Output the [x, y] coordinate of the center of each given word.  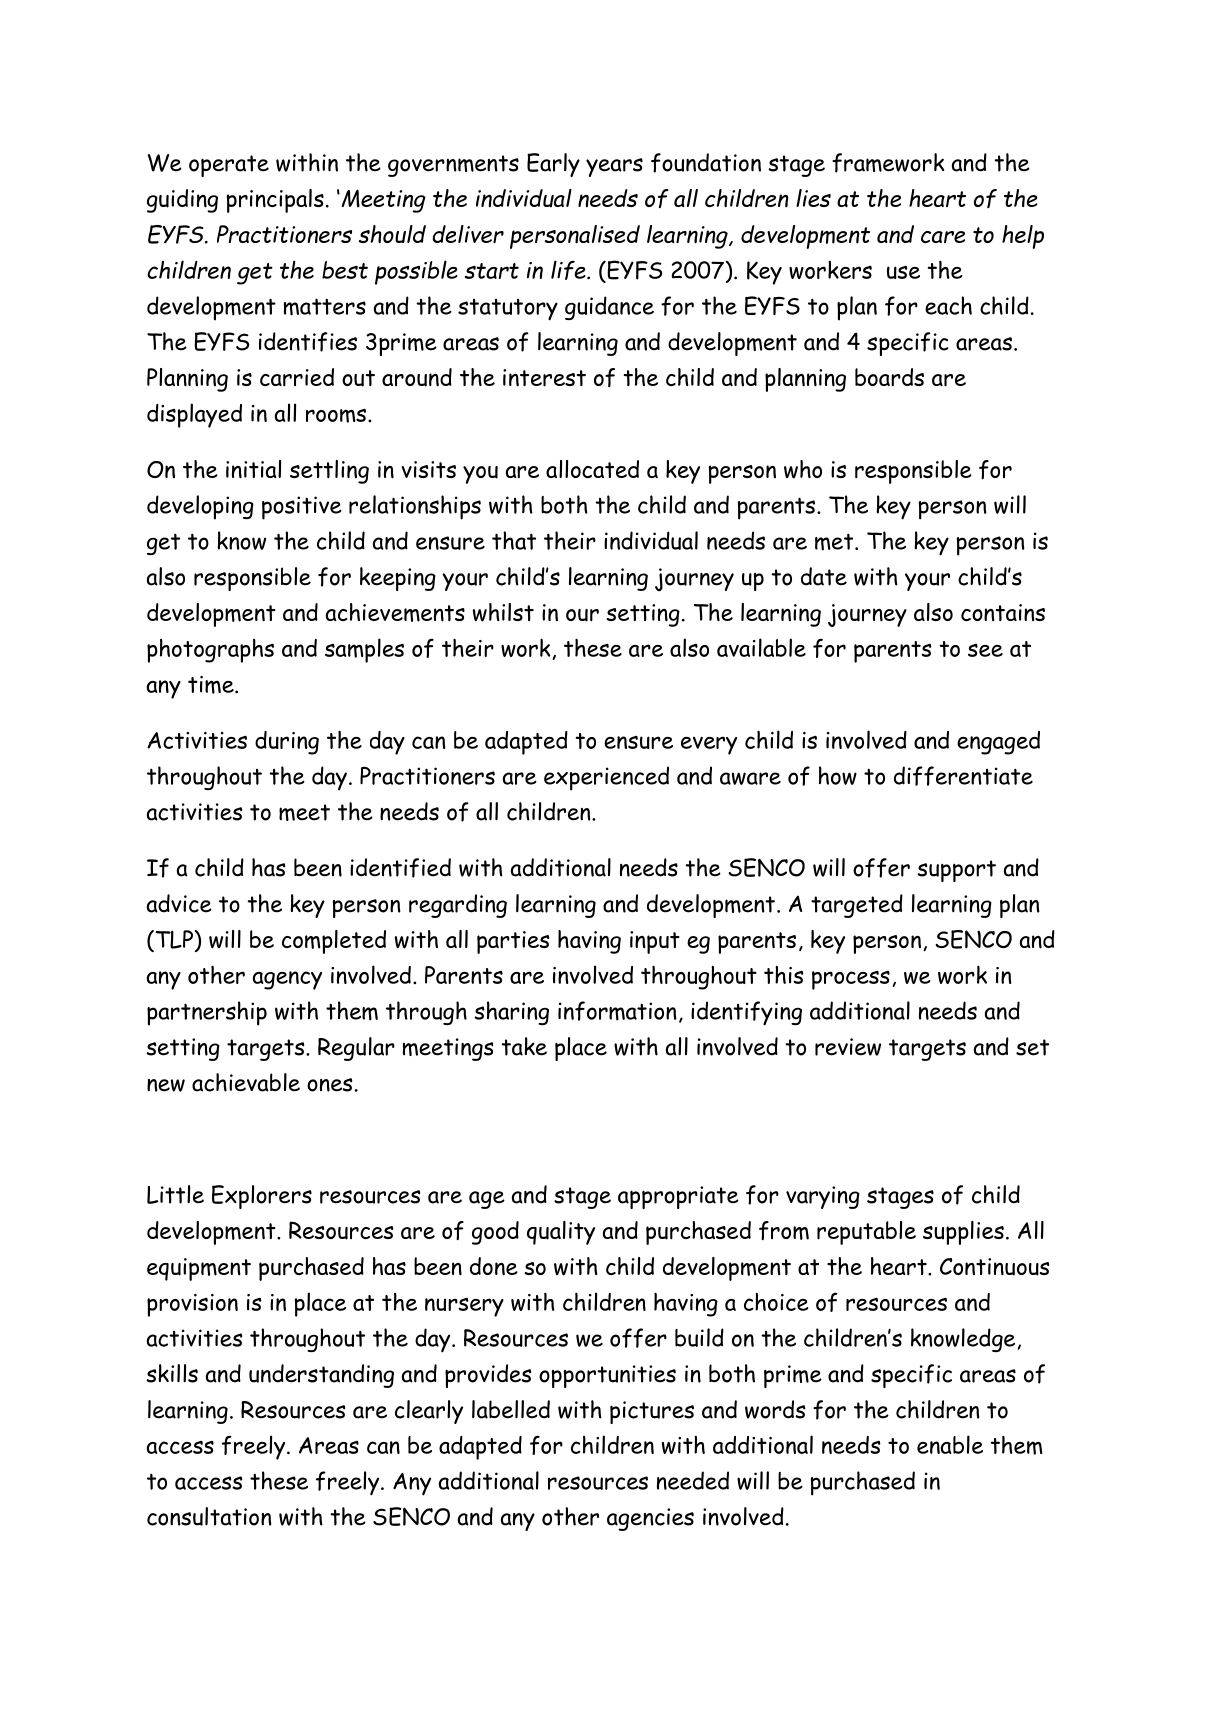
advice [179, 903]
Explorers [262, 1197]
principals [275, 201]
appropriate [678, 1197]
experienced [606, 778]
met [835, 542]
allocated [592, 469]
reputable [866, 1233]
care [943, 237]
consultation [209, 1516]
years [614, 167]
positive [302, 508]
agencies [650, 1519]
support [956, 871]
